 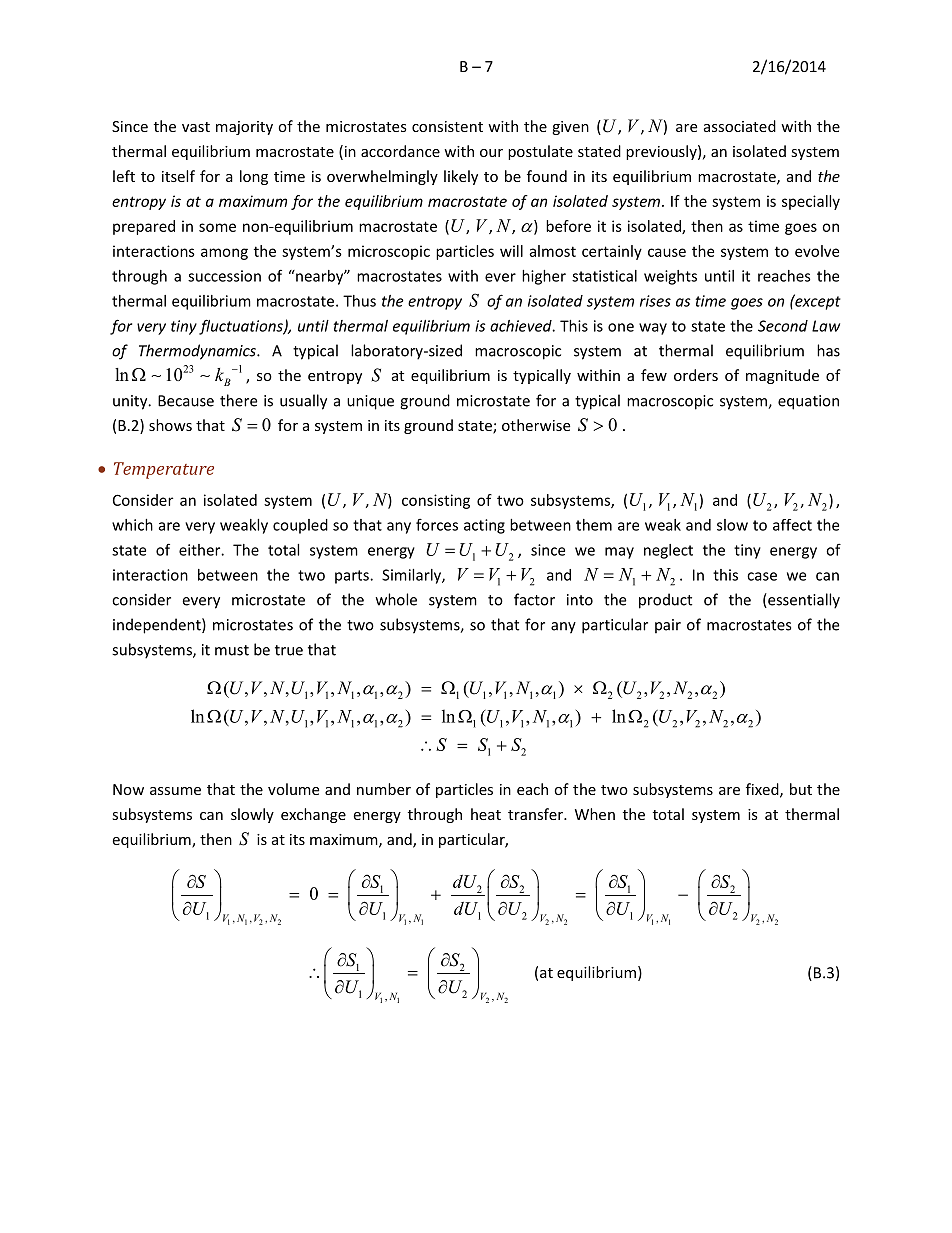 What do you see at coordinates (436, 501) in the document?
I see `consisting` at bounding box center [436, 501].
